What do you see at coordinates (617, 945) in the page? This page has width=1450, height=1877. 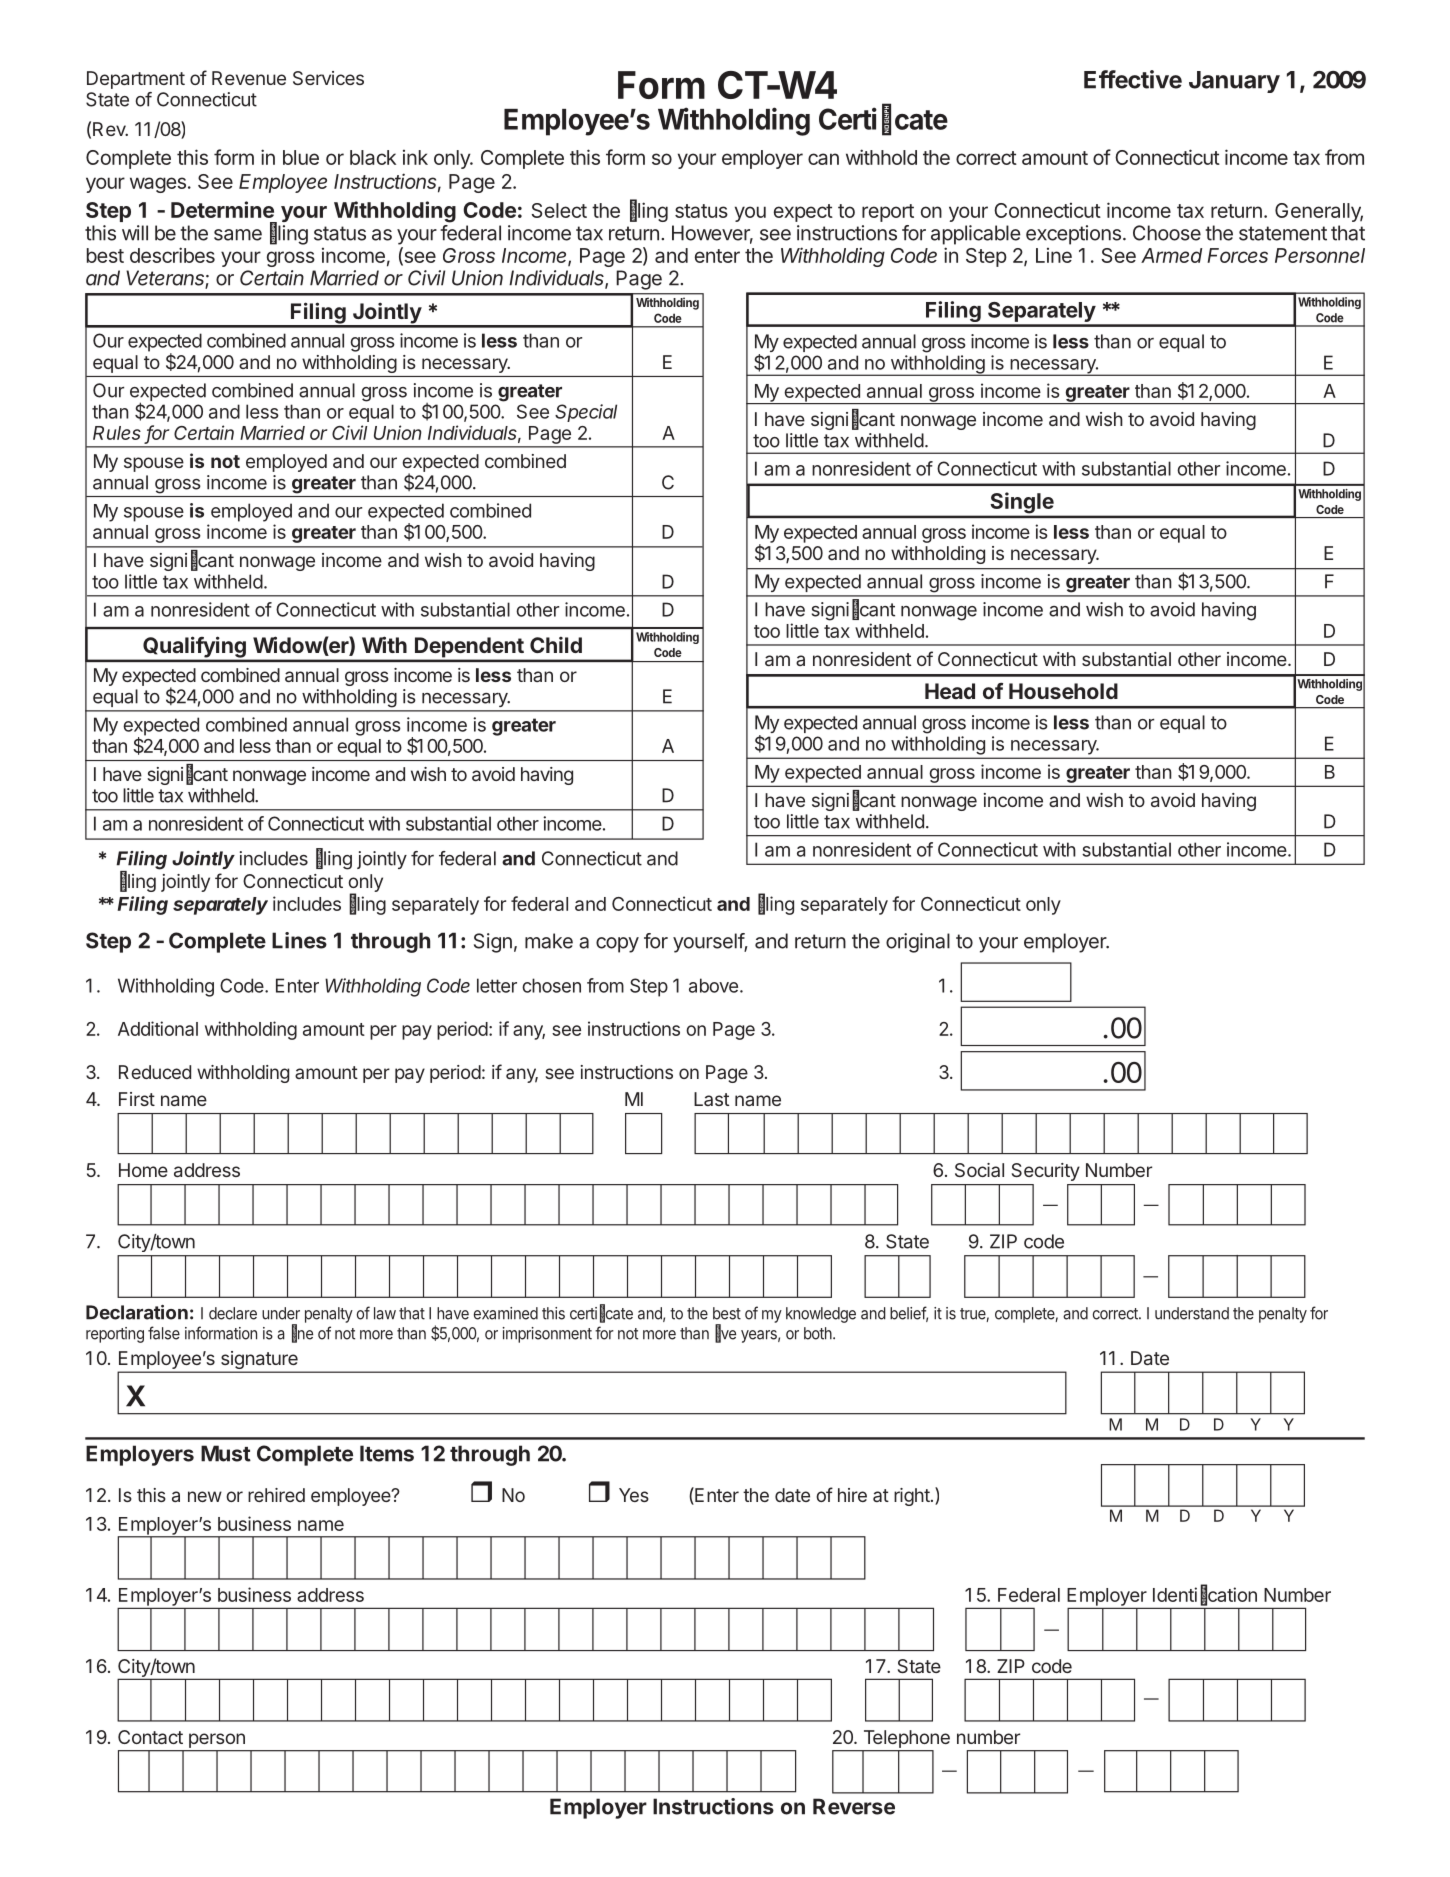 I see `copy` at bounding box center [617, 945].
